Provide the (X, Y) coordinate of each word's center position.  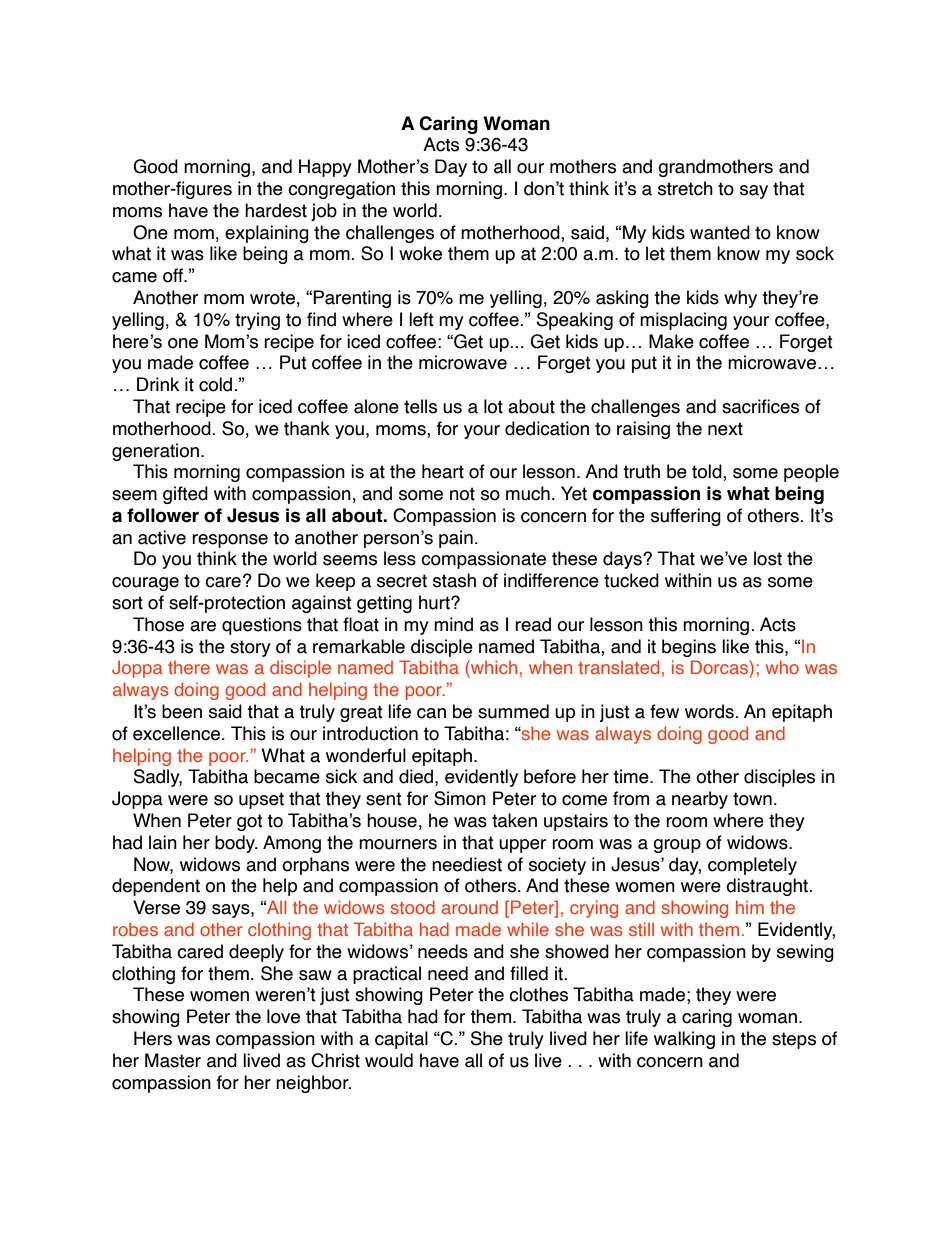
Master (173, 1060)
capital (401, 1040)
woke (420, 253)
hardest (276, 210)
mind (453, 624)
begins (689, 648)
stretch (685, 188)
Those (158, 624)
